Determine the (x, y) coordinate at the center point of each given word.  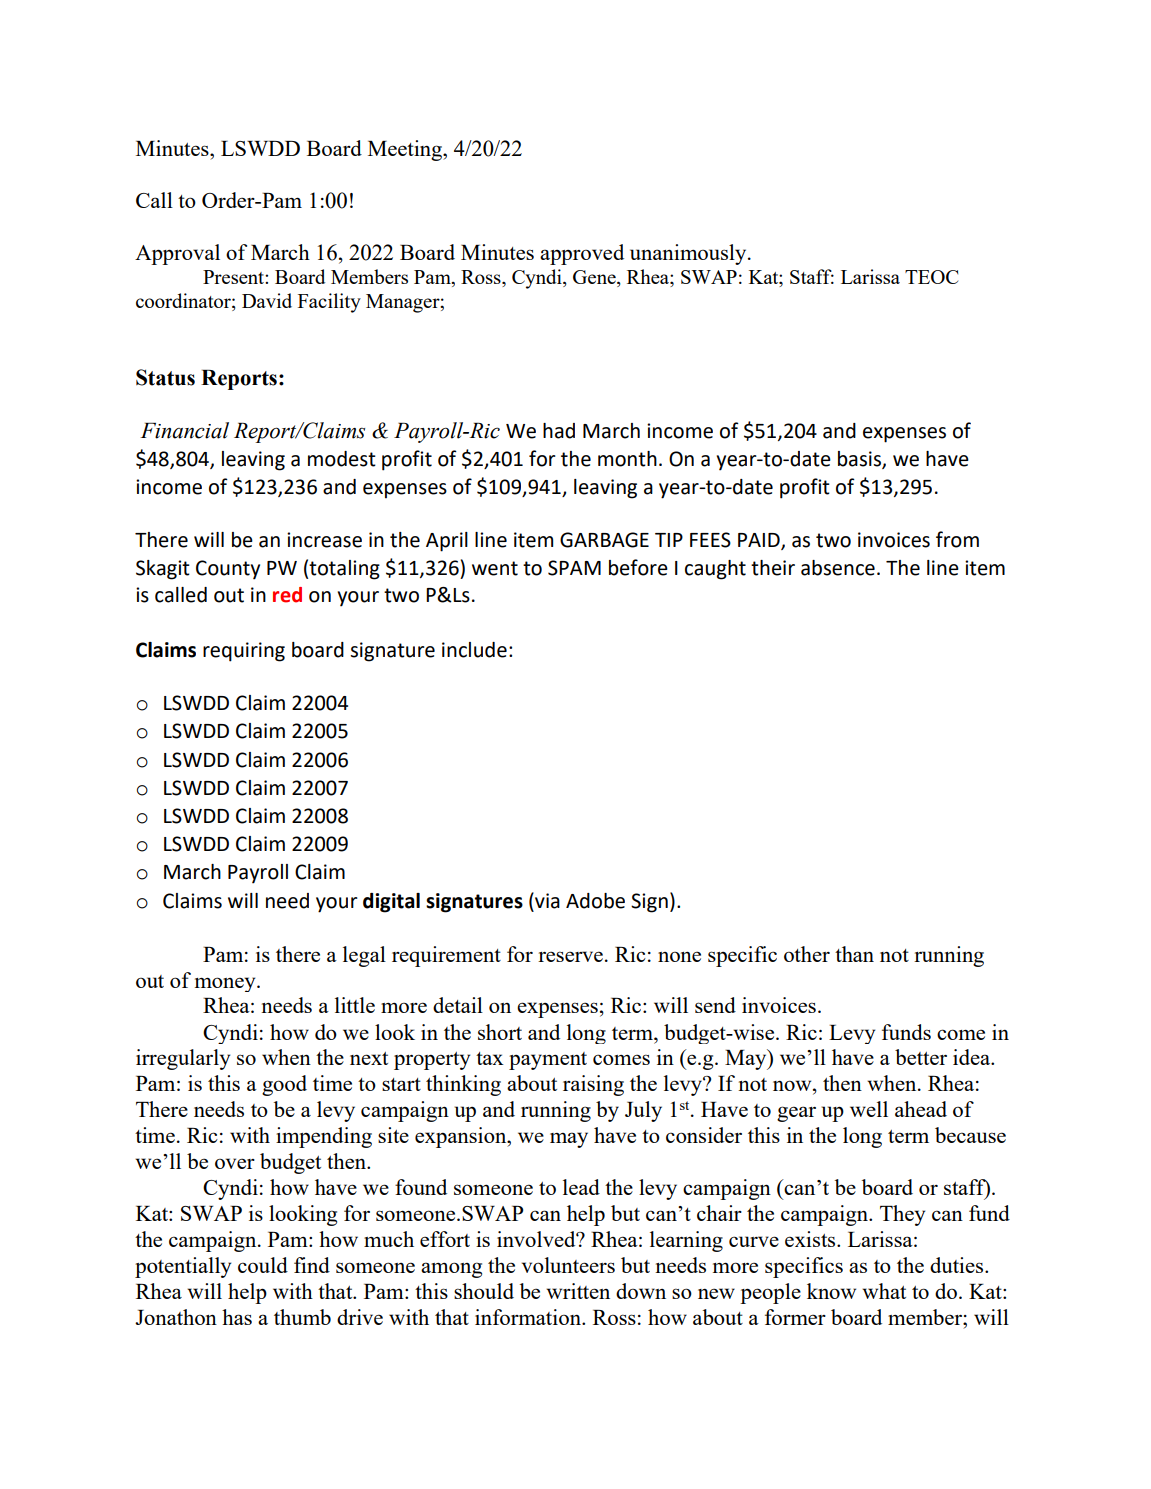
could (263, 1265)
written (578, 1291)
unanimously (689, 254)
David (267, 300)
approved (582, 254)
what (884, 1291)
